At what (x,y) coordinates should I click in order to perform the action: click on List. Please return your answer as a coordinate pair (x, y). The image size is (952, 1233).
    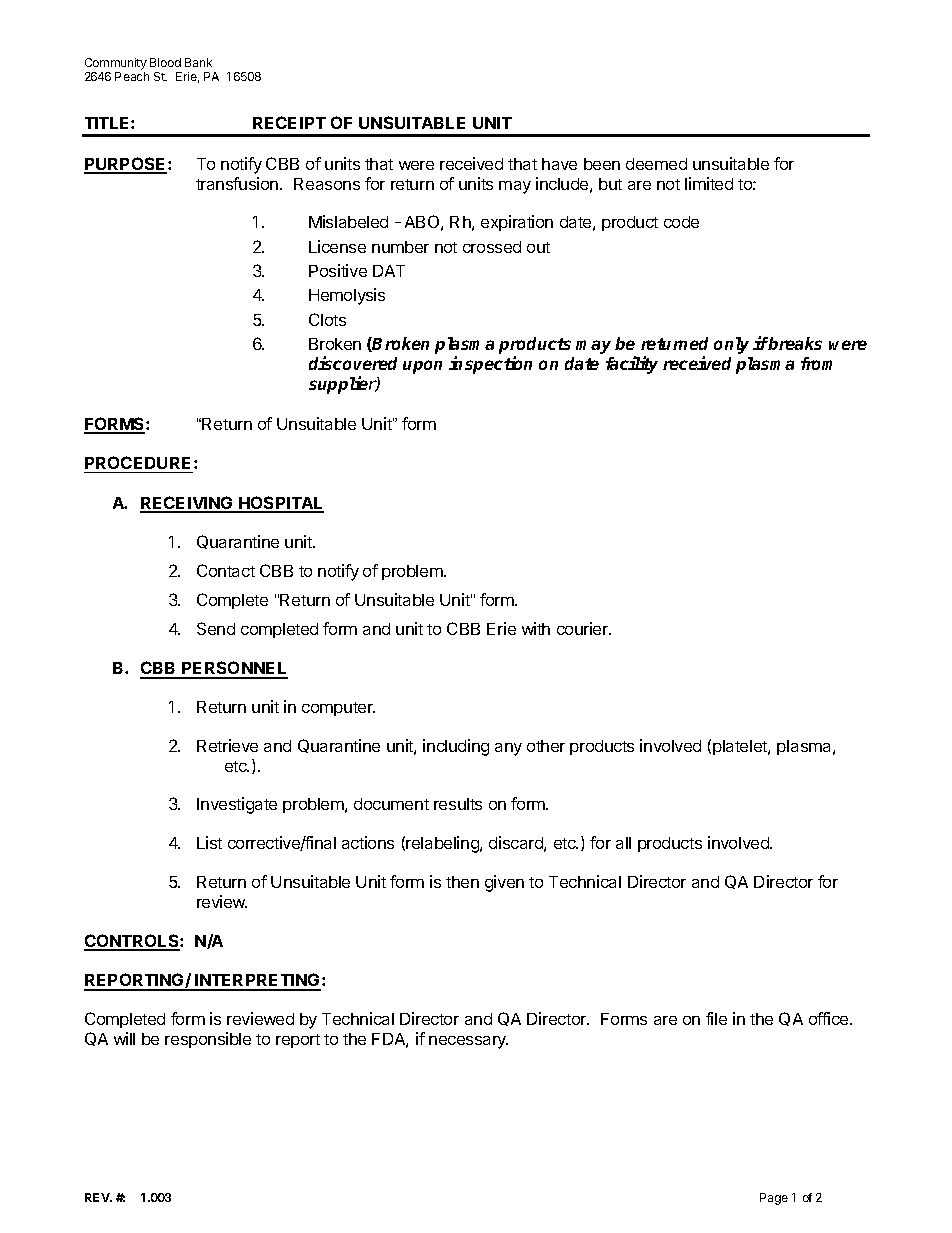
    Looking at the image, I should click on (209, 842).
